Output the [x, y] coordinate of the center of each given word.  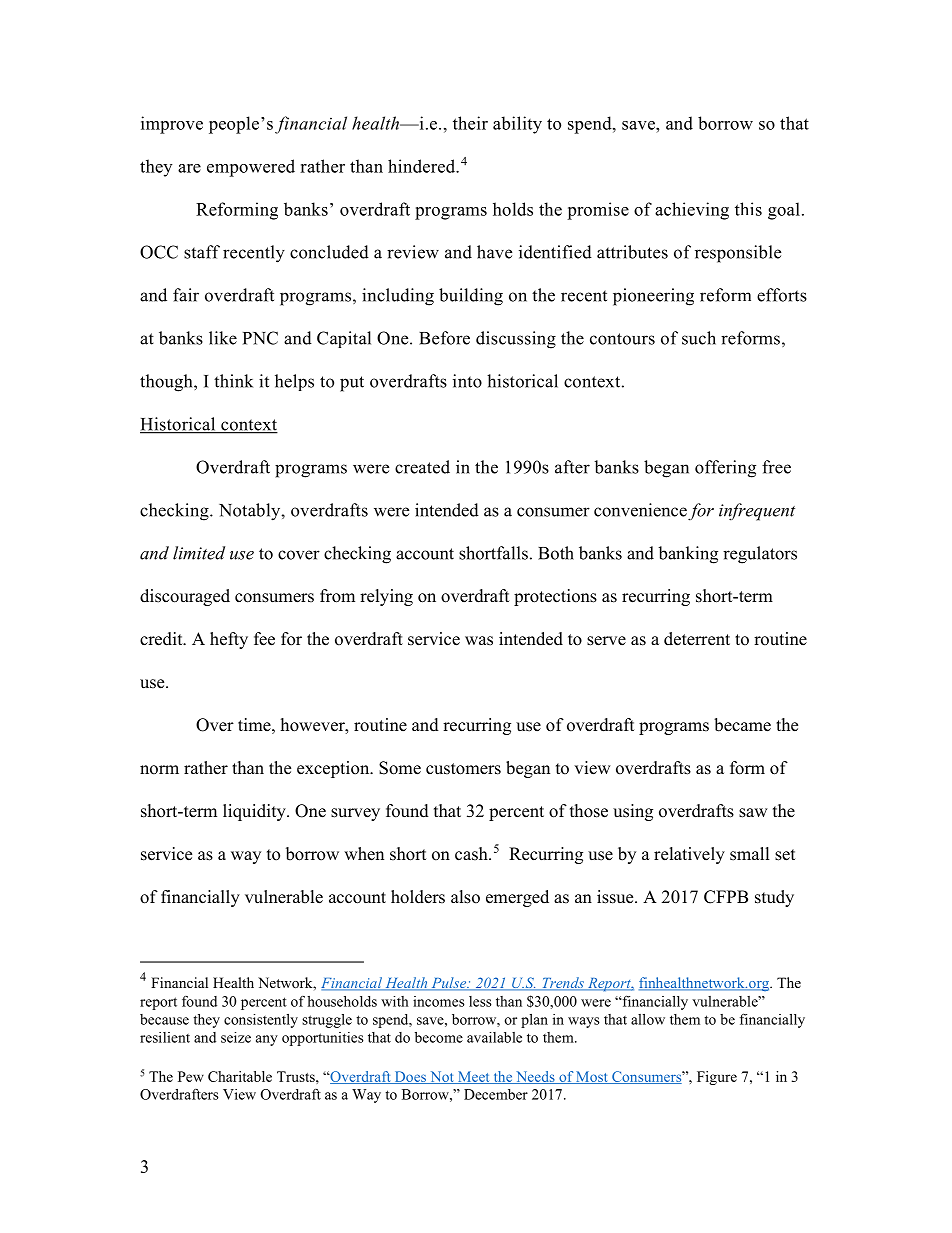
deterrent [697, 639]
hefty [229, 640]
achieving [692, 211]
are [189, 168]
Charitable [240, 1076]
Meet [474, 1077]
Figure [717, 1078]
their [470, 123]
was [479, 641]
